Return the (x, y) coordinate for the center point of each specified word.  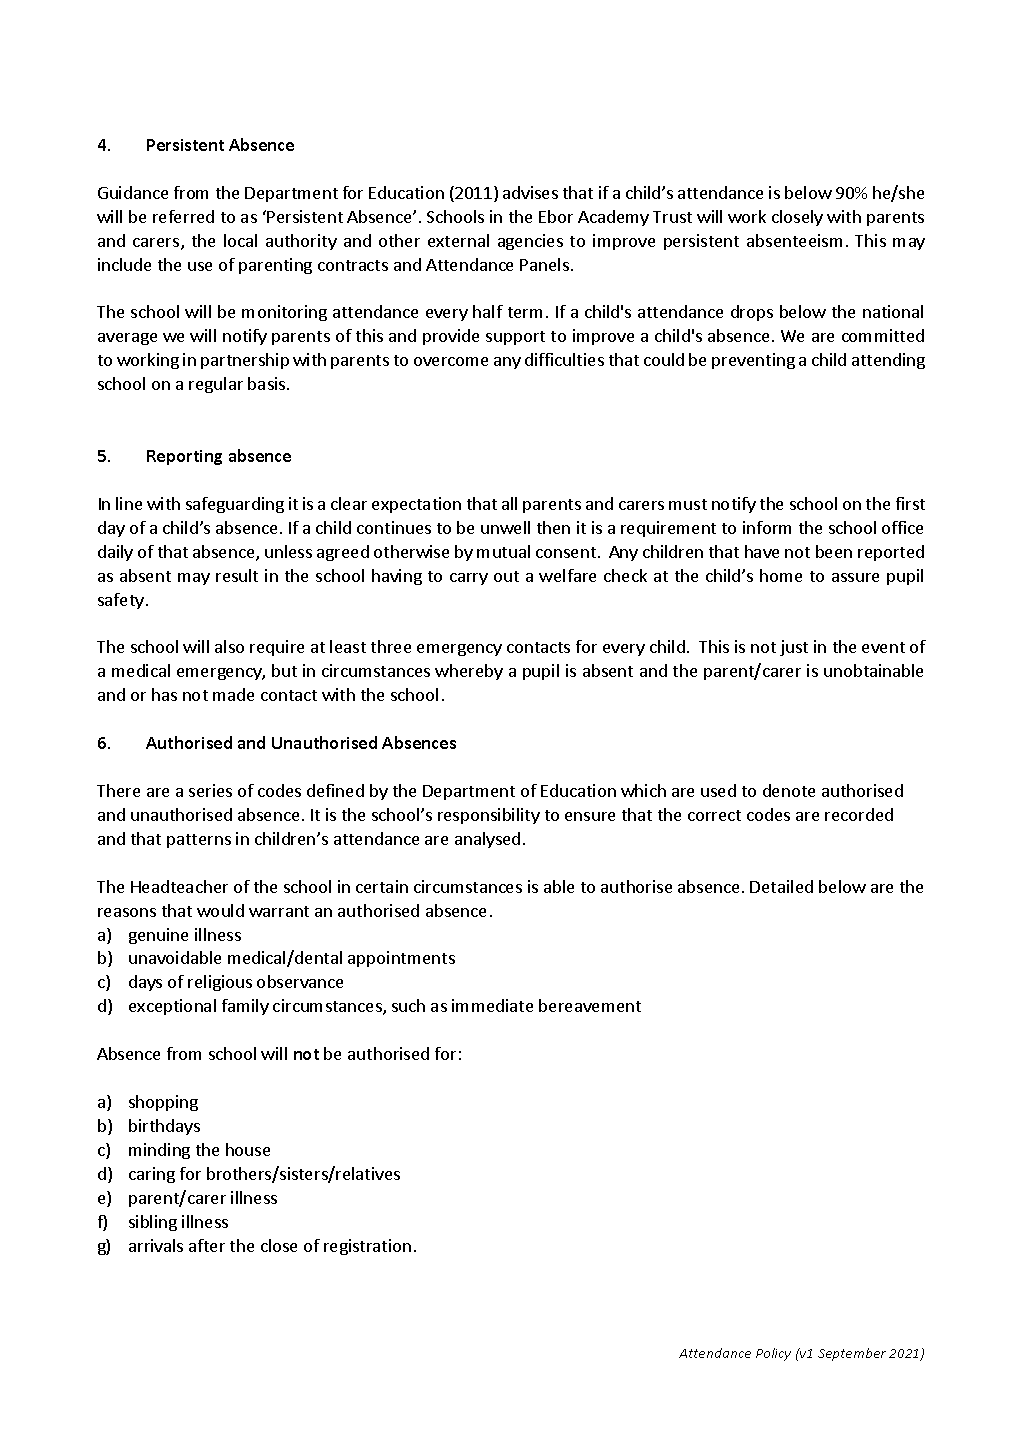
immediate (492, 1005)
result (237, 575)
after (207, 1245)
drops (752, 313)
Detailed (781, 886)
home (781, 575)
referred (183, 216)
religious (220, 983)
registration (367, 1247)
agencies (530, 242)
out (506, 576)
